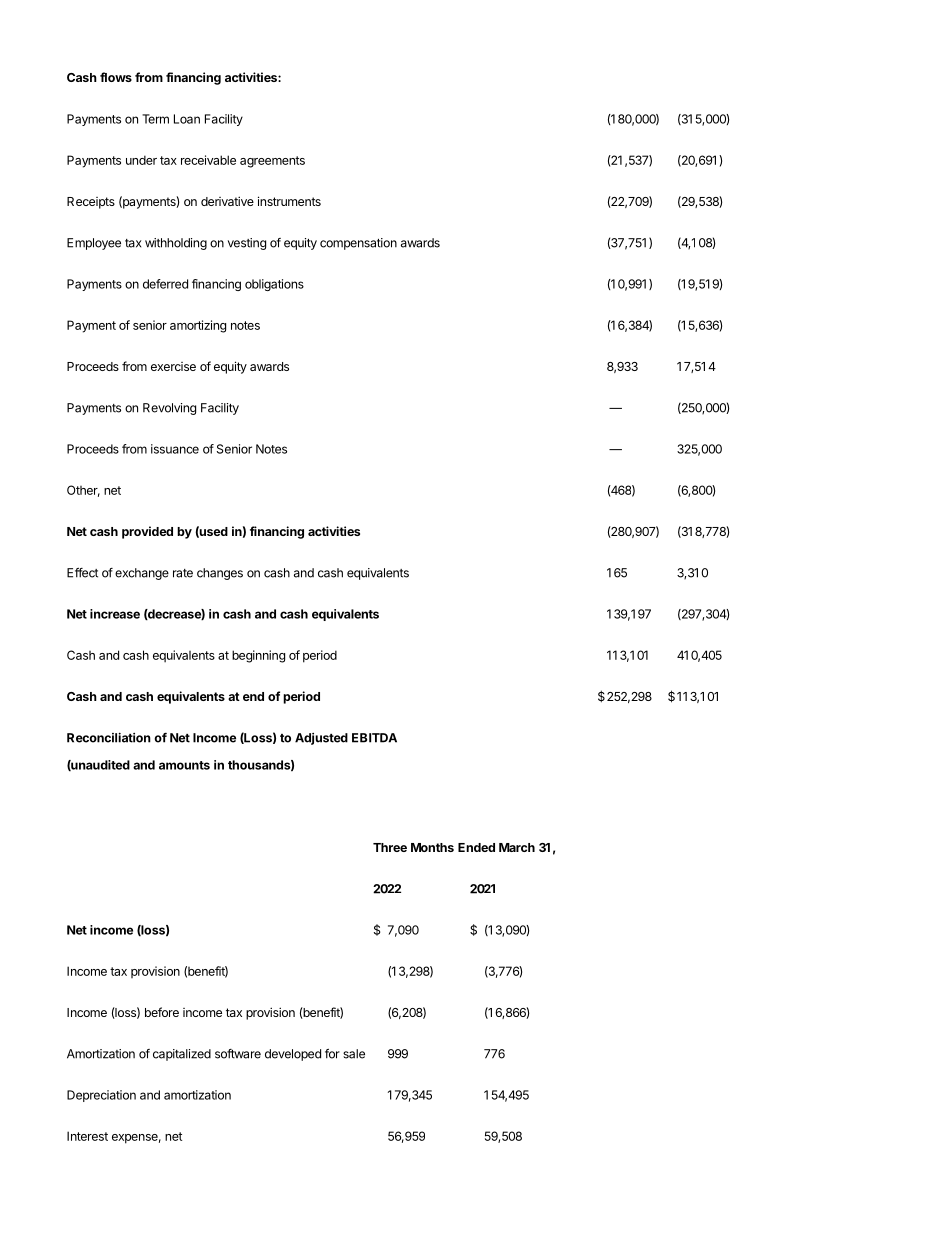 This image has height=1233, width=952. I want to click on instruments, so click(289, 201).
